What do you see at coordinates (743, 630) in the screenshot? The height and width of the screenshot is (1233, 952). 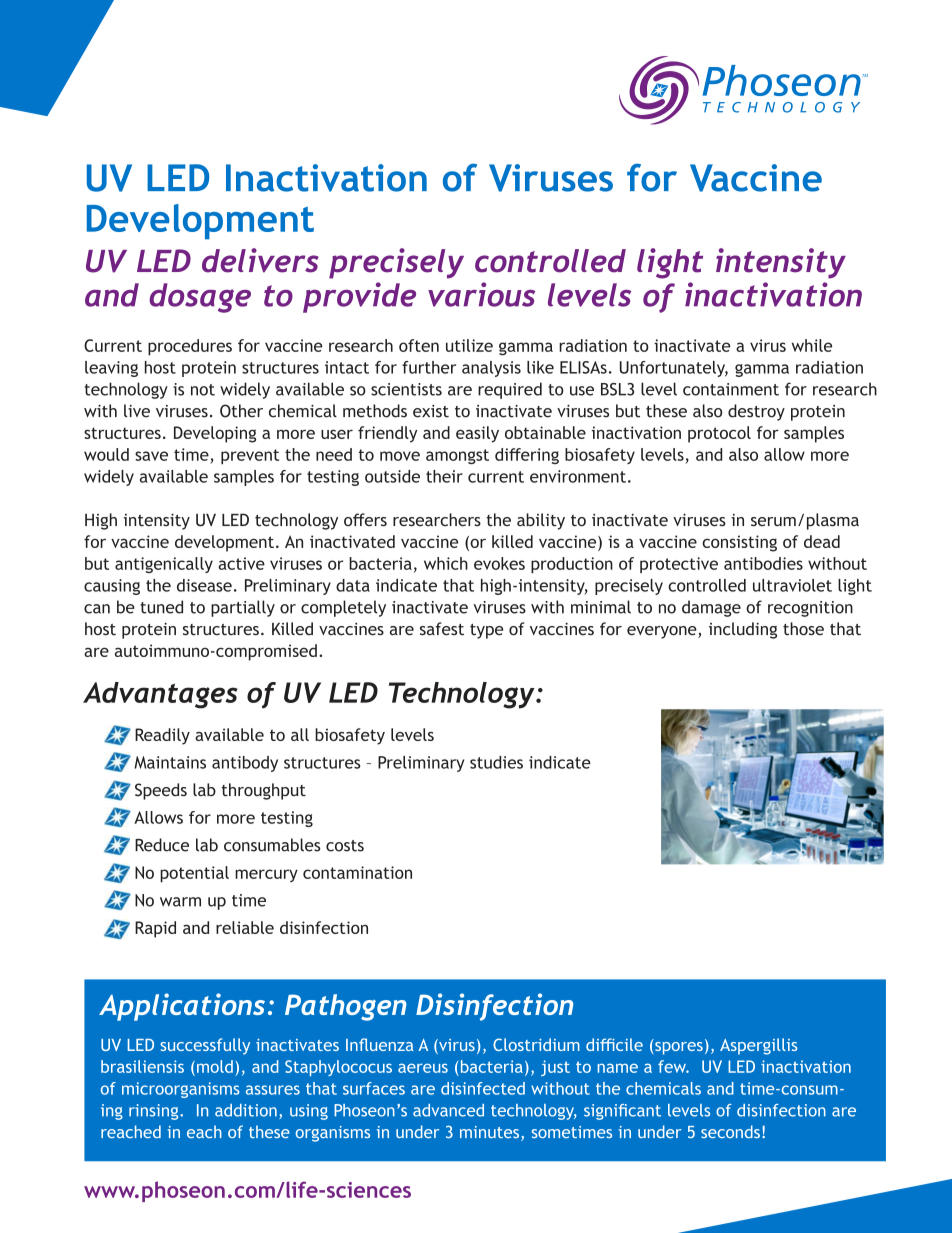 I see `including` at bounding box center [743, 630].
